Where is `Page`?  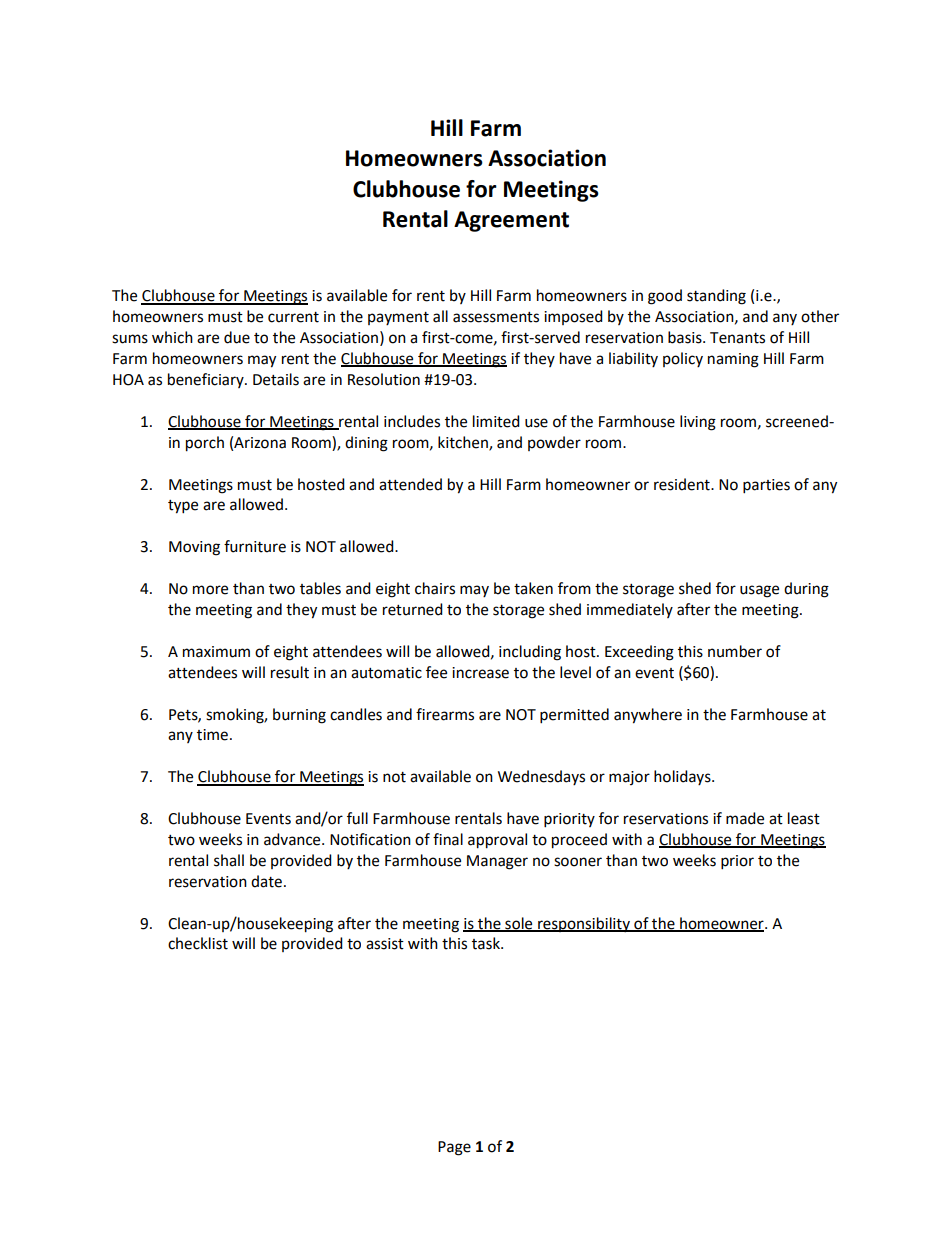
Page is located at coordinates (454, 1148).
